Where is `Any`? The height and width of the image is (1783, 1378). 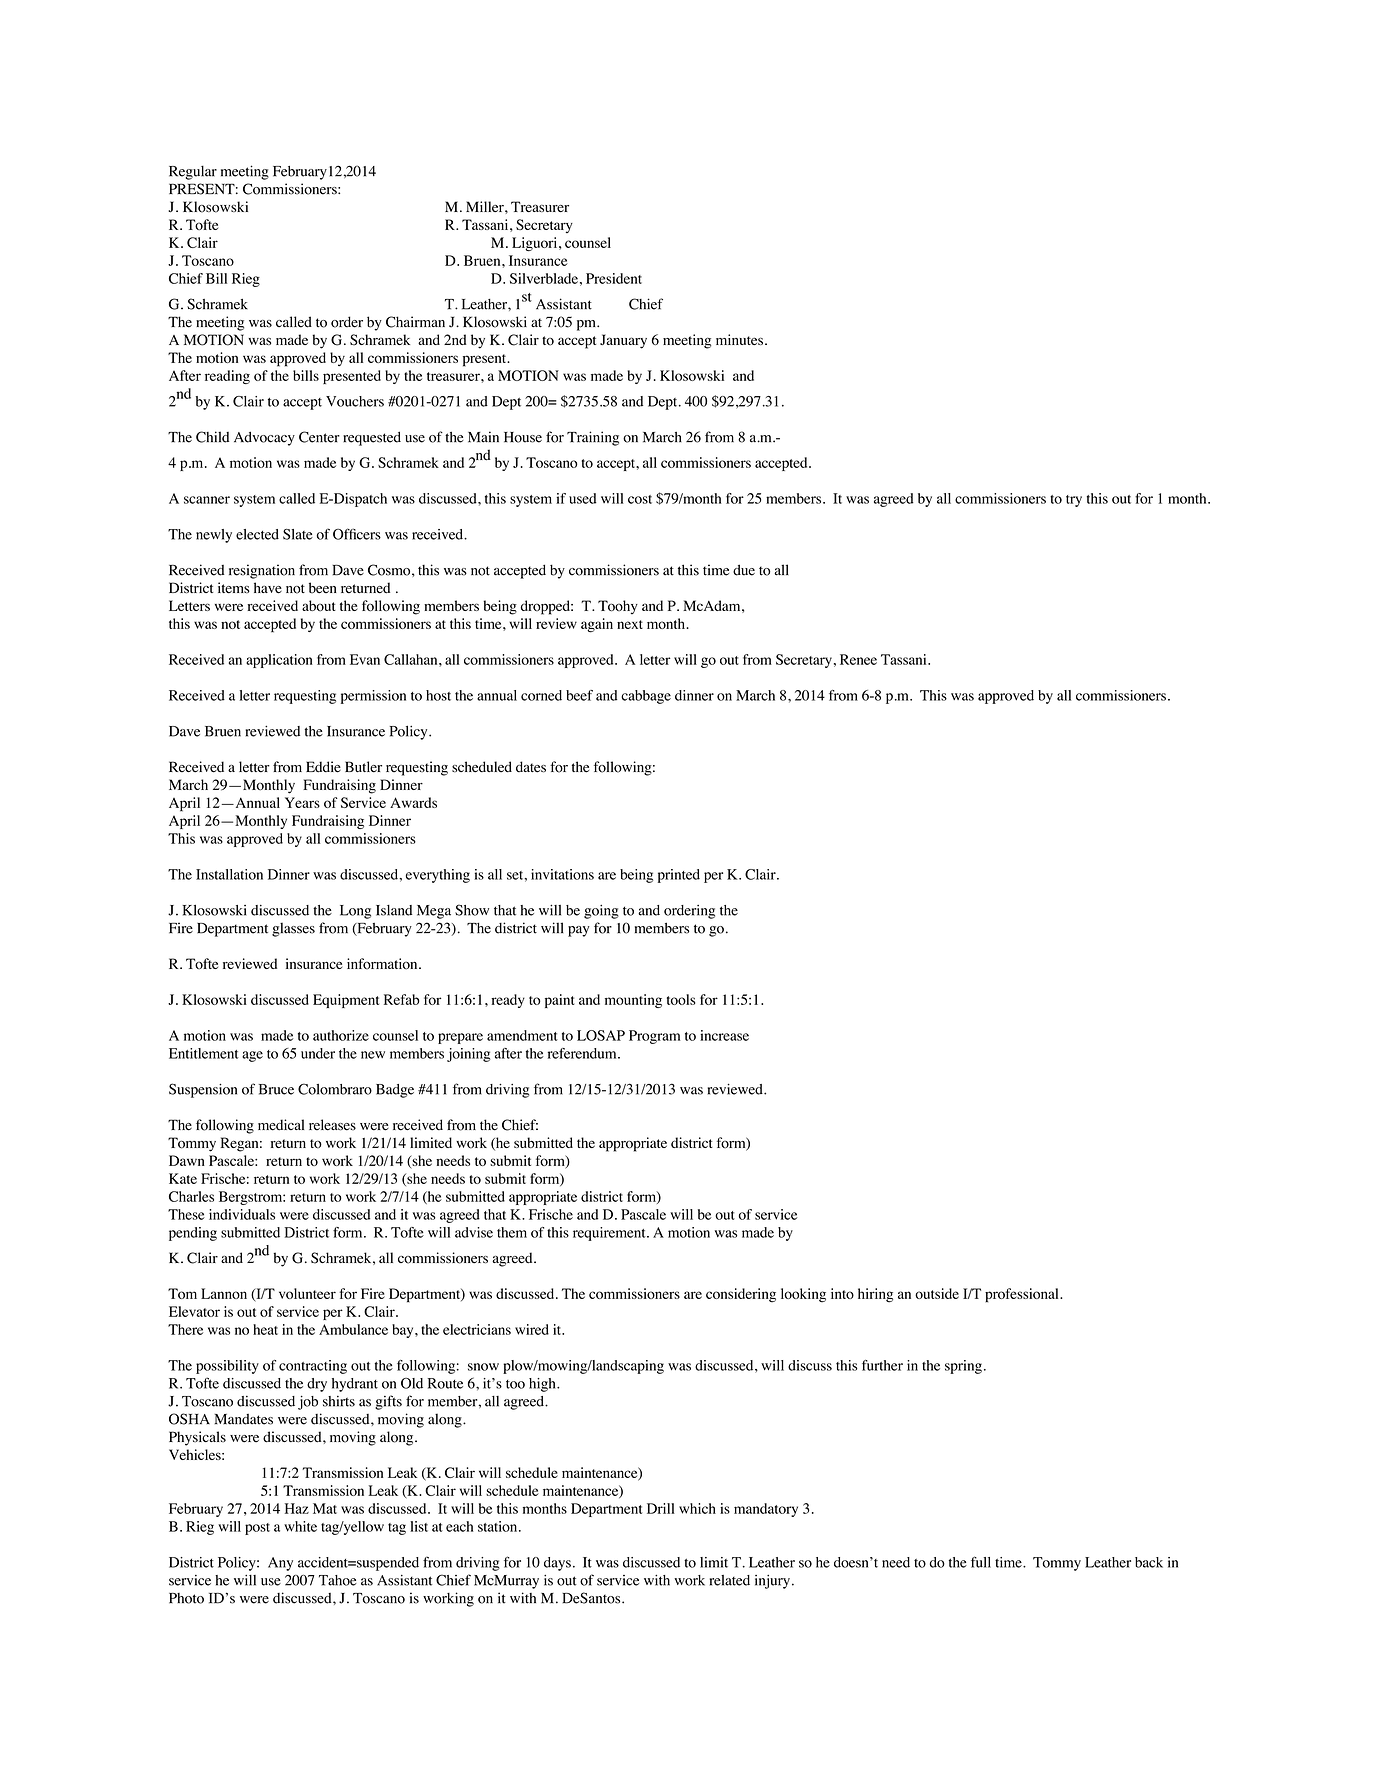
Any is located at coordinates (280, 1564).
